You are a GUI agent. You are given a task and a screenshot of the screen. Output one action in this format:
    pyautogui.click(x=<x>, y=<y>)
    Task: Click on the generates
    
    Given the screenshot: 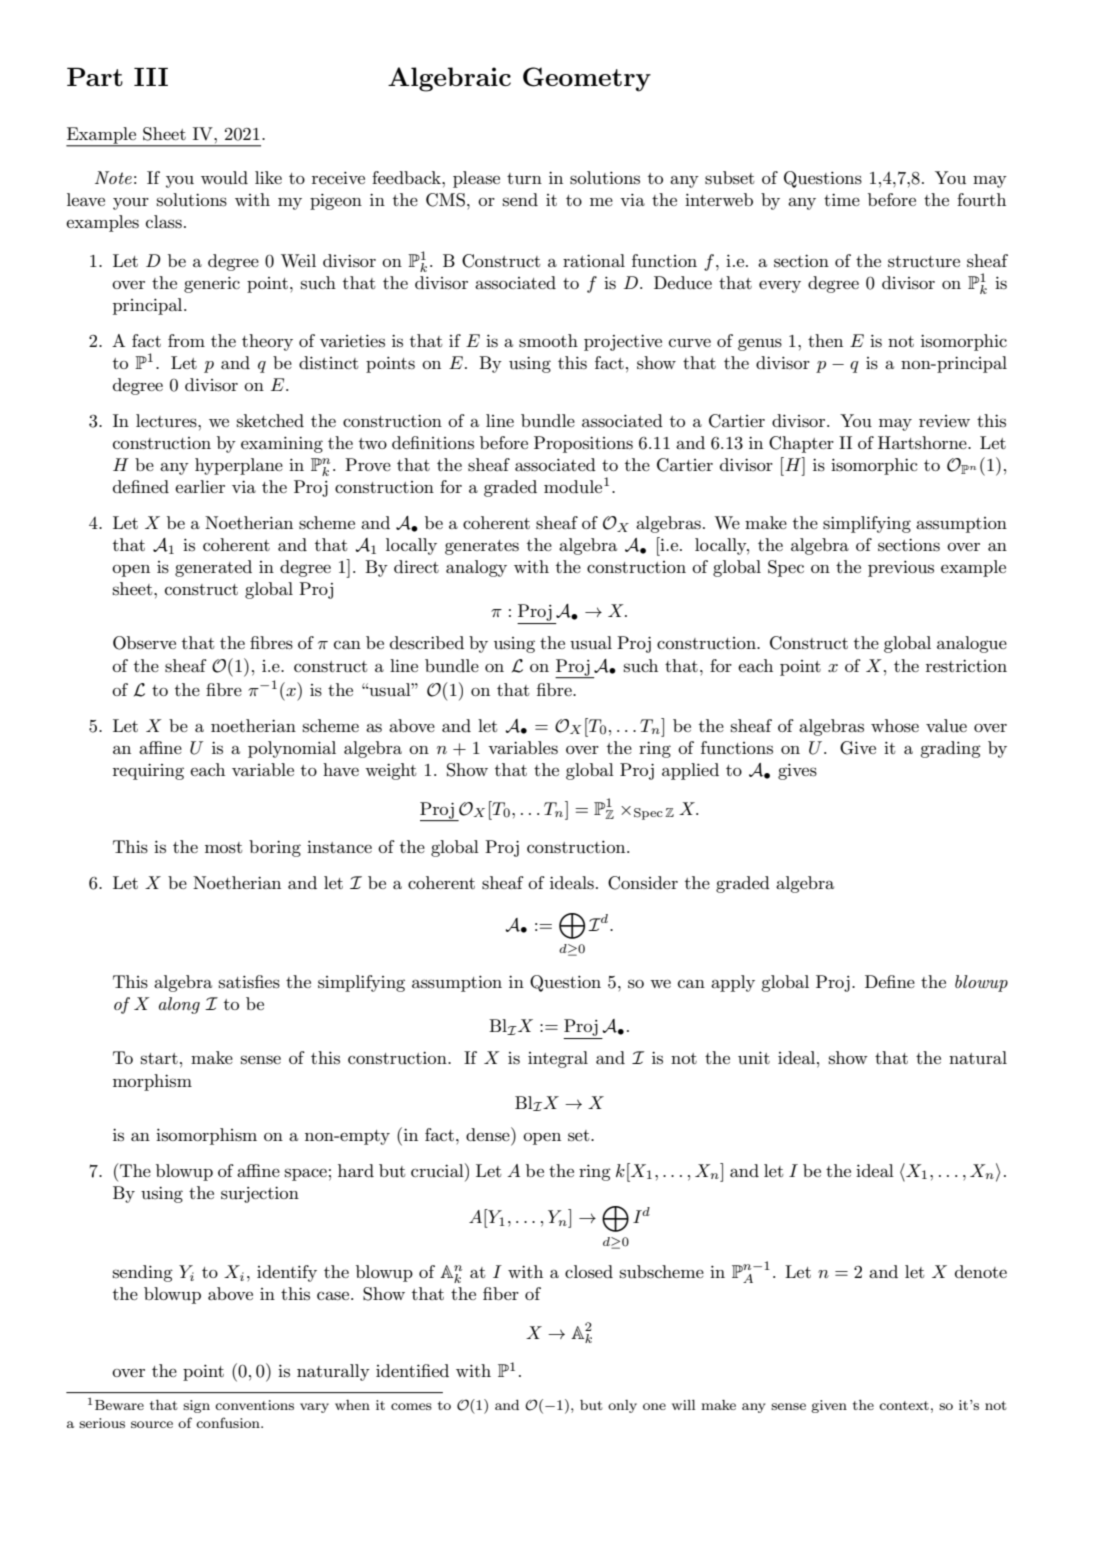 What is the action you would take?
    pyautogui.click(x=482, y=547)
